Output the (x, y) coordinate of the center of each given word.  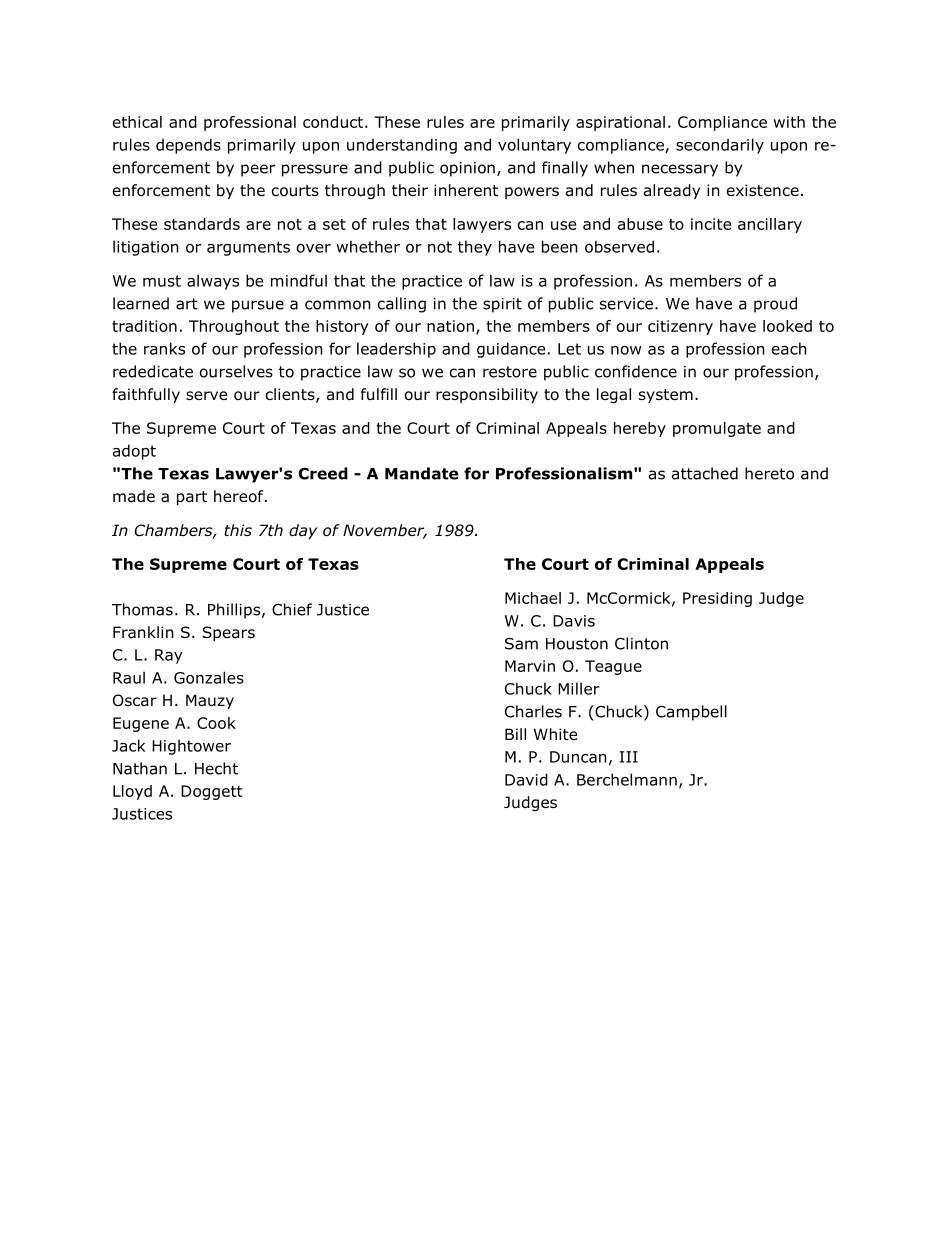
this (238, 530)
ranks (164, 348)
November (385, 531)
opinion (467, 169)
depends (188, 146)
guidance (511, 350)
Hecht (216, 768)
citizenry (680, 327)
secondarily (720, 146)
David (526, 779)
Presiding (717, 599)
